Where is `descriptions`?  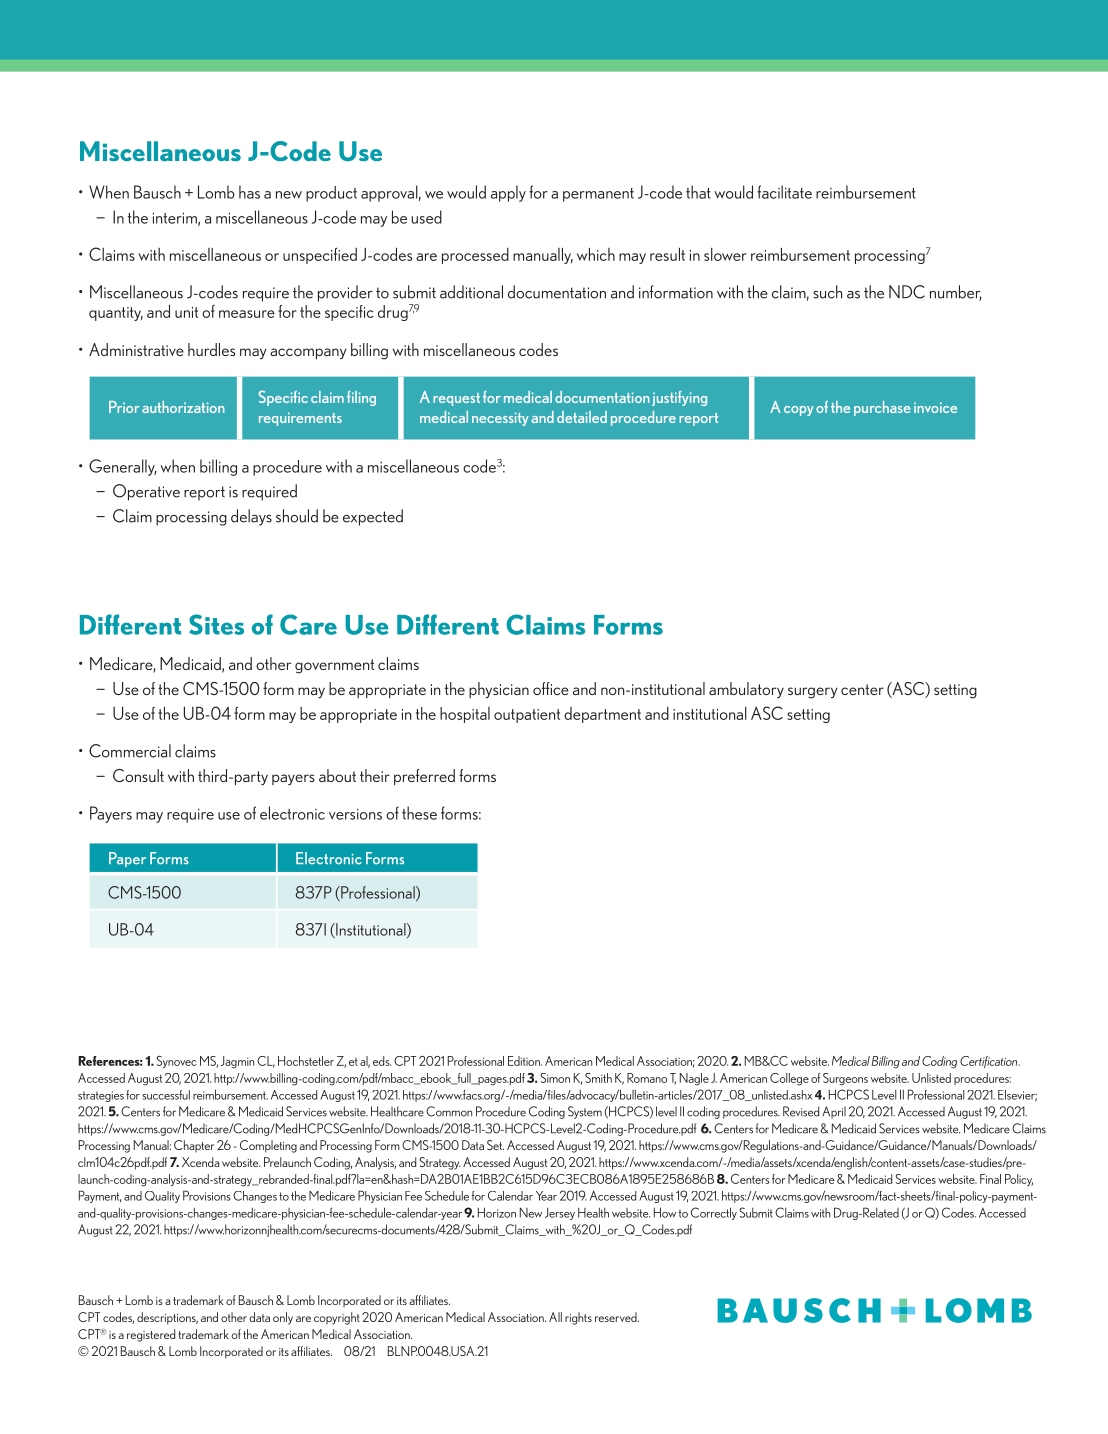
descriptions is located at coordinates (167, 1318).
